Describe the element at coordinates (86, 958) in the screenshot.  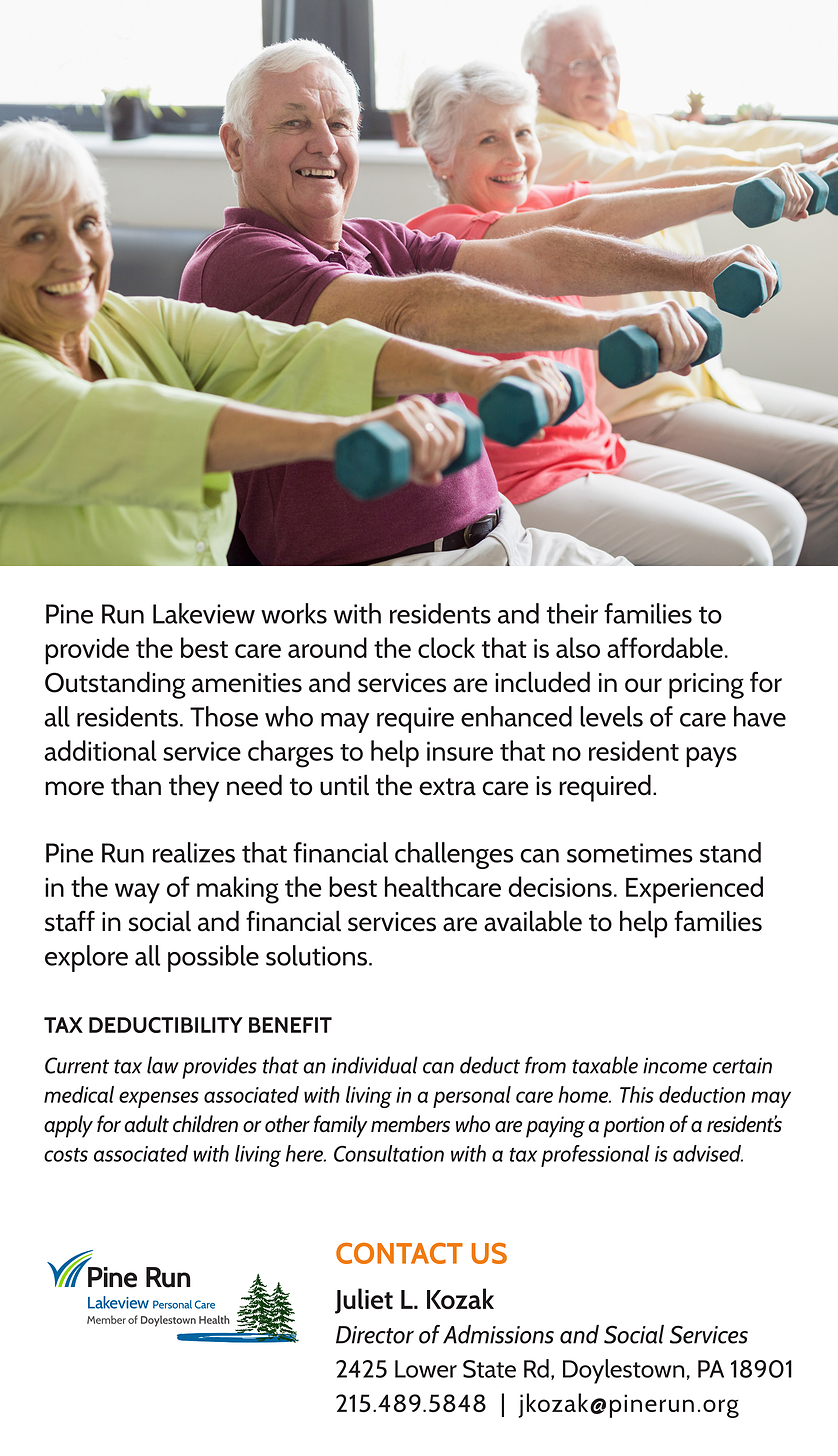
I see `explore` at that location.
